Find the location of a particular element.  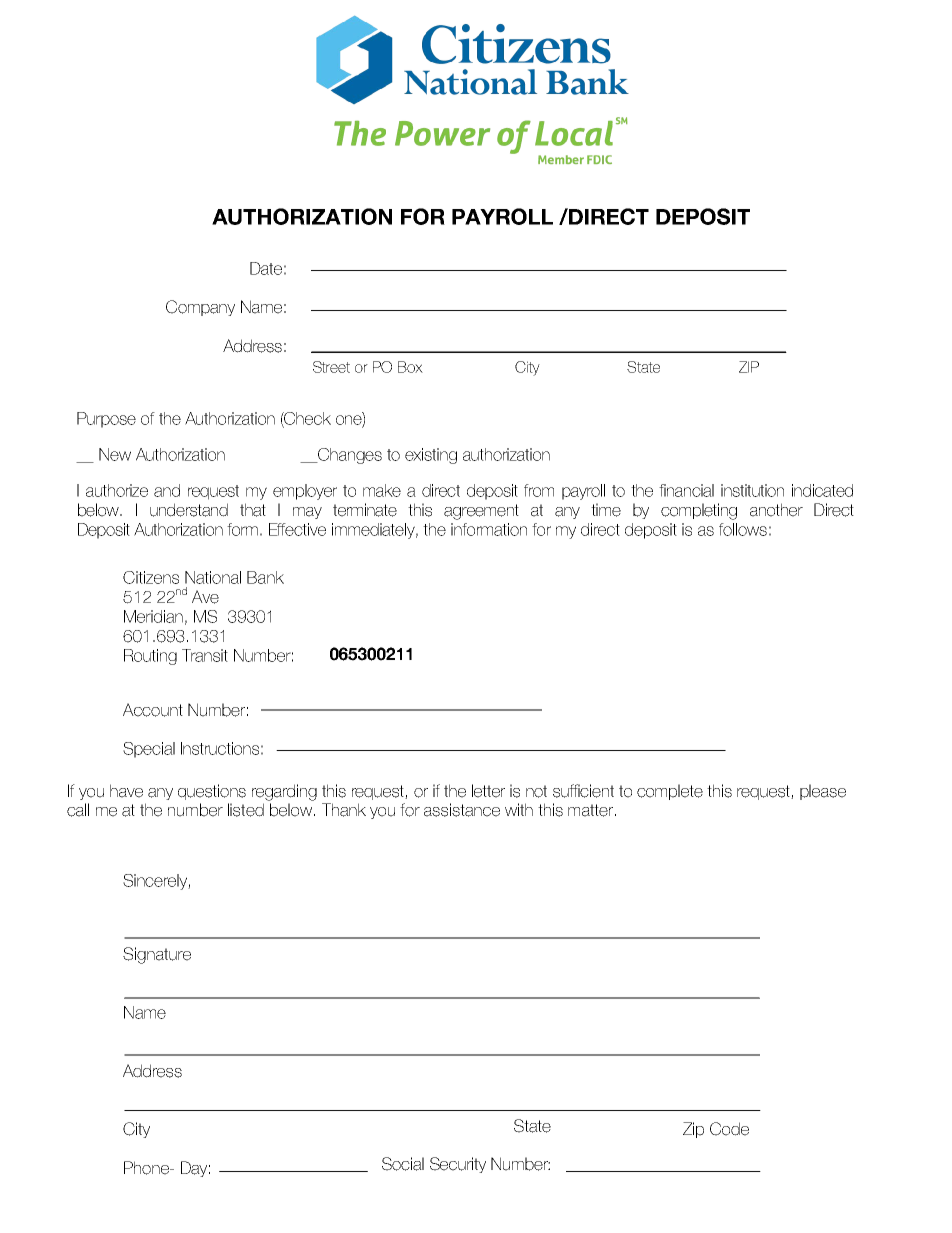

agreement is located at coordinates (481, 512).
